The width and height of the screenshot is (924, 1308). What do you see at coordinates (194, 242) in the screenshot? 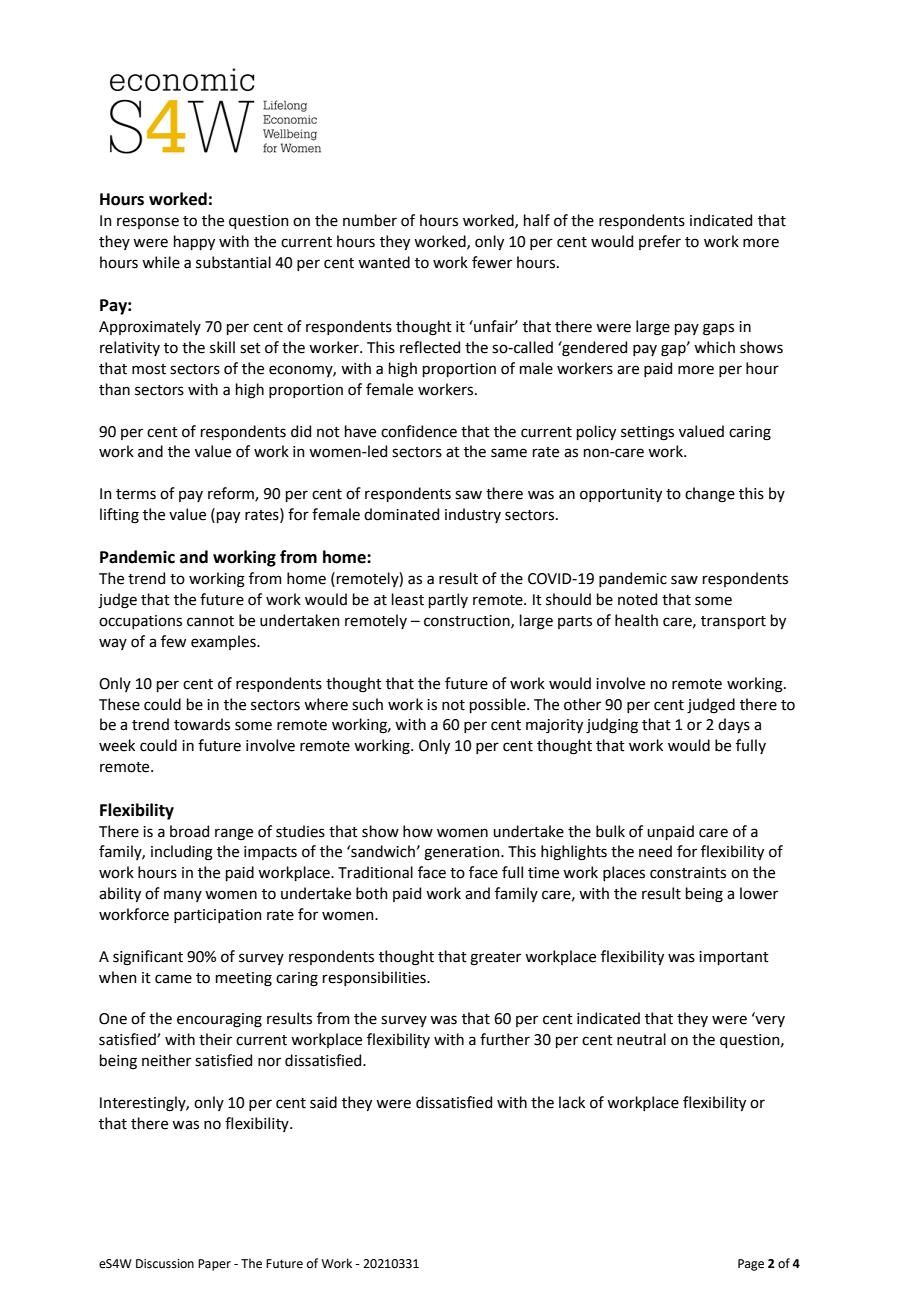
I see `happy` at bounding box center [194, 242].
